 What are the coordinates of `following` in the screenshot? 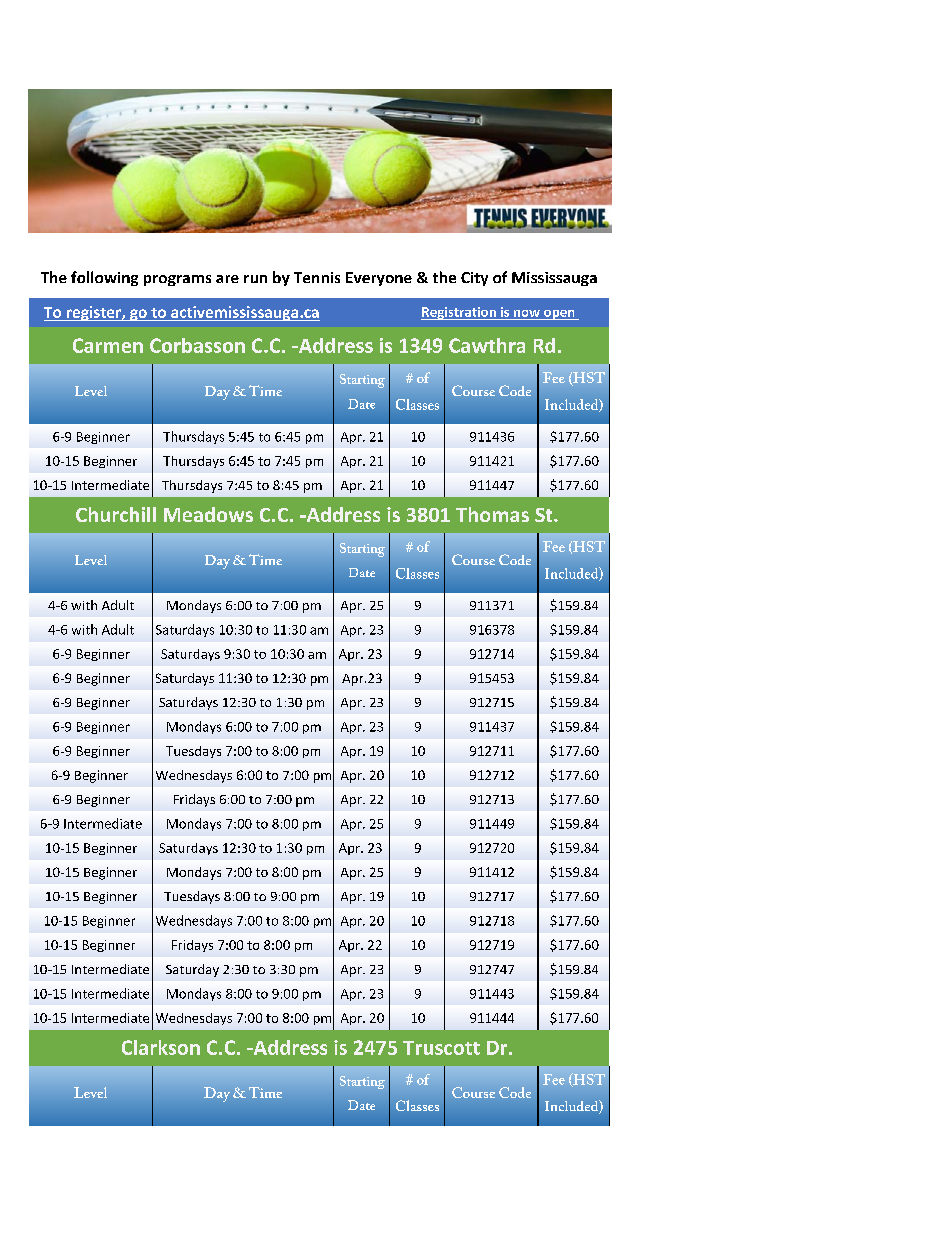 It's located at (104, 278).
